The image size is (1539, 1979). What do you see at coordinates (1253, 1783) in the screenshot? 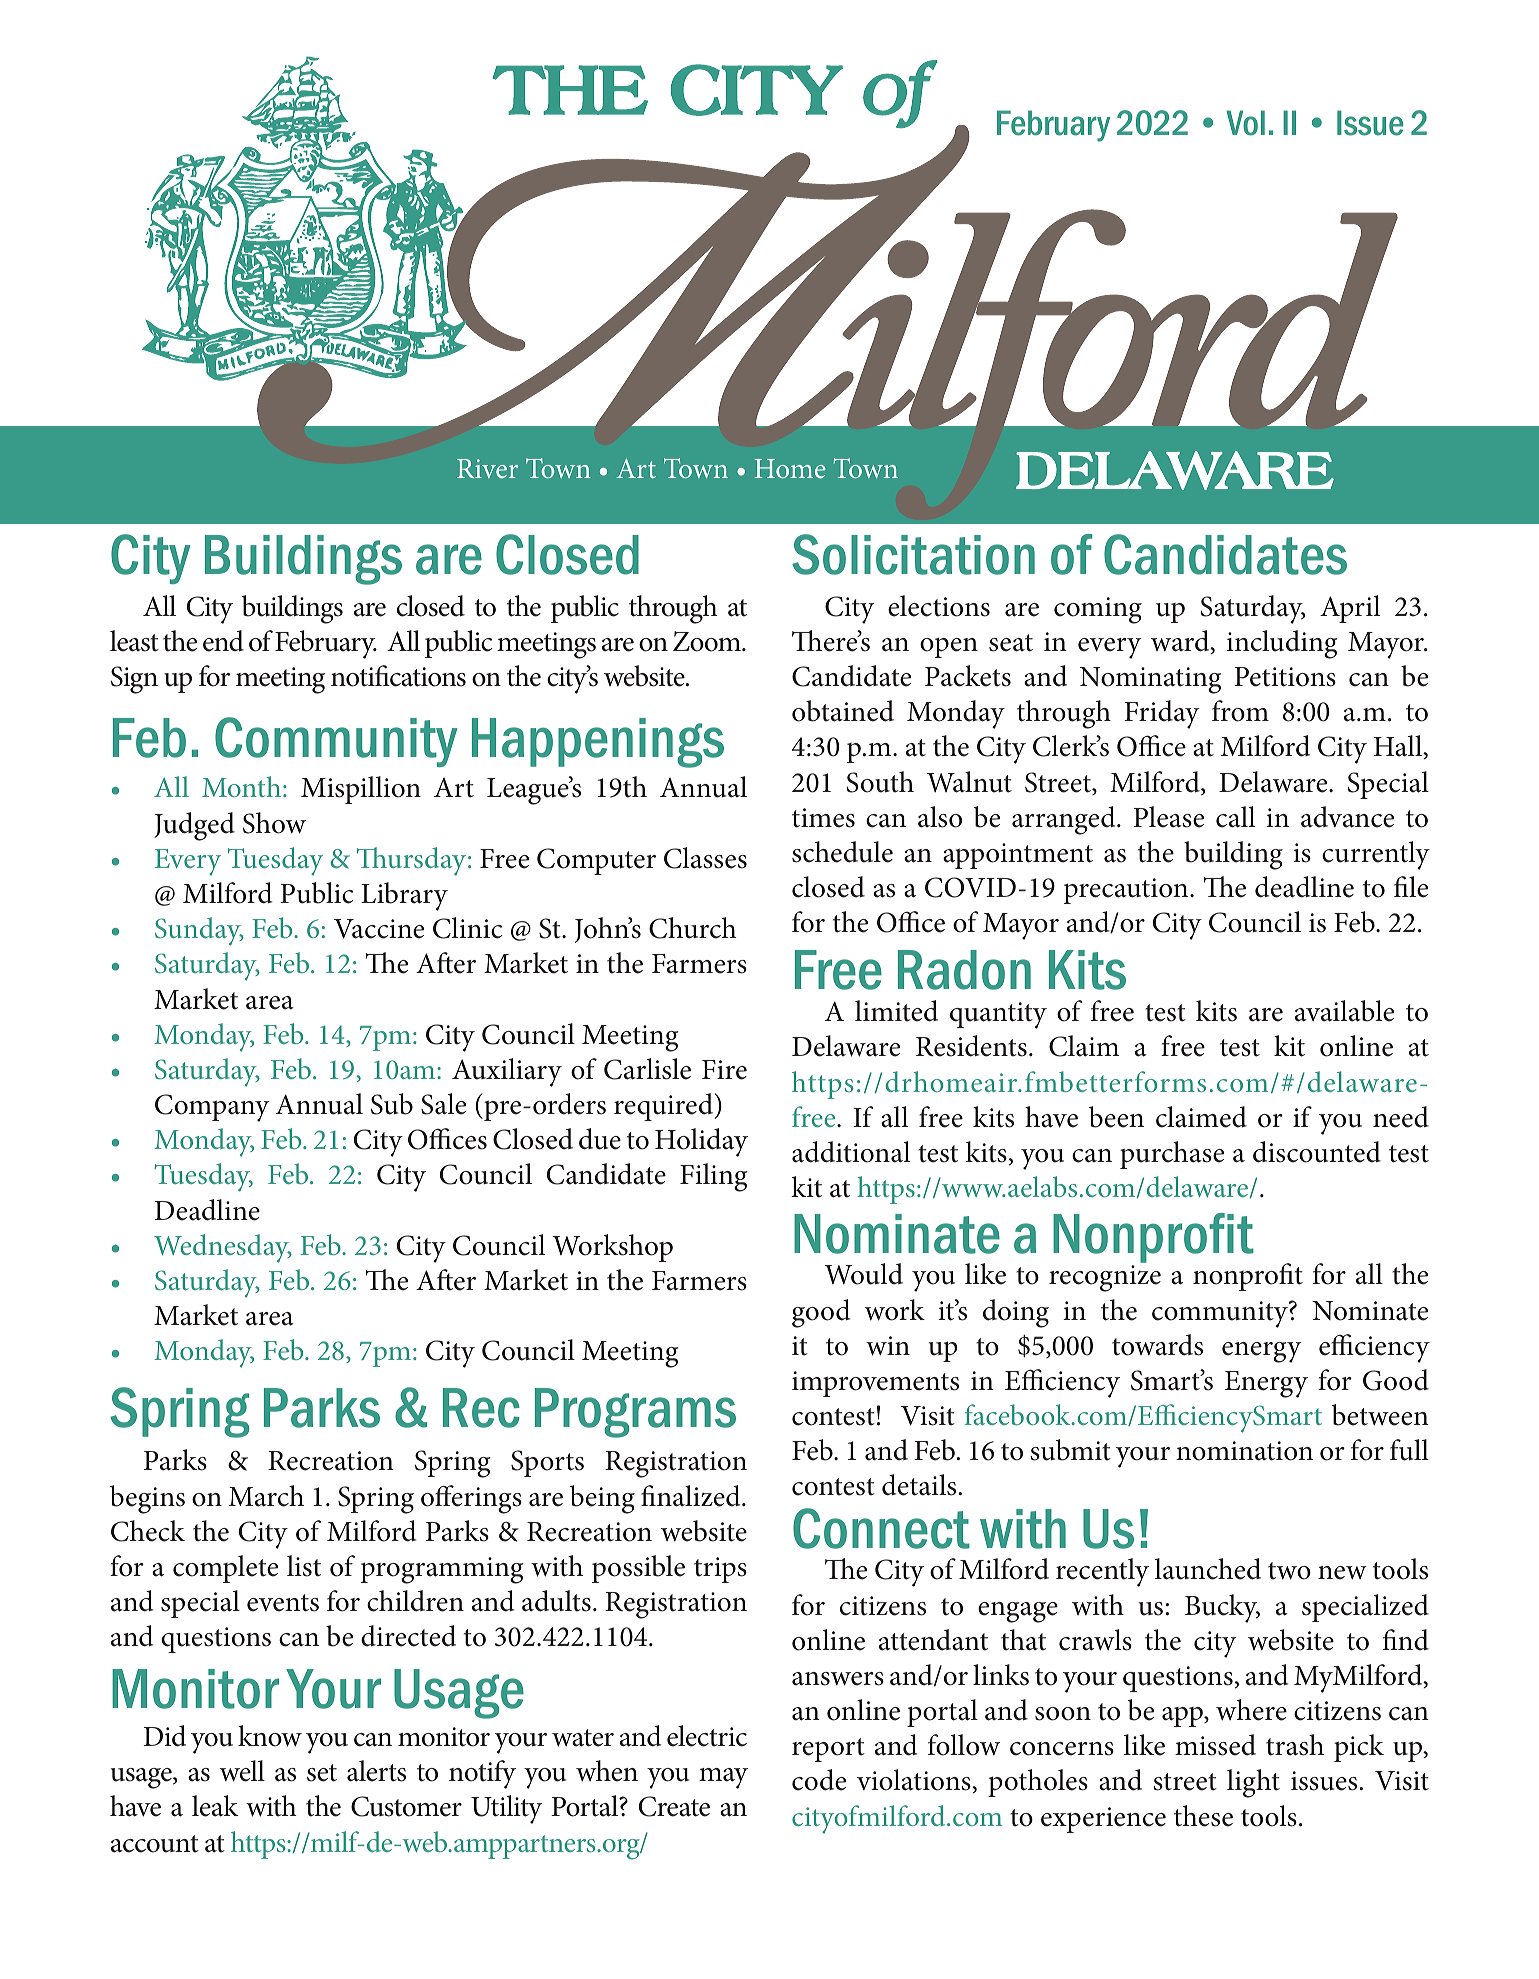
I see `light` at bounding box center [1253, 1783].
